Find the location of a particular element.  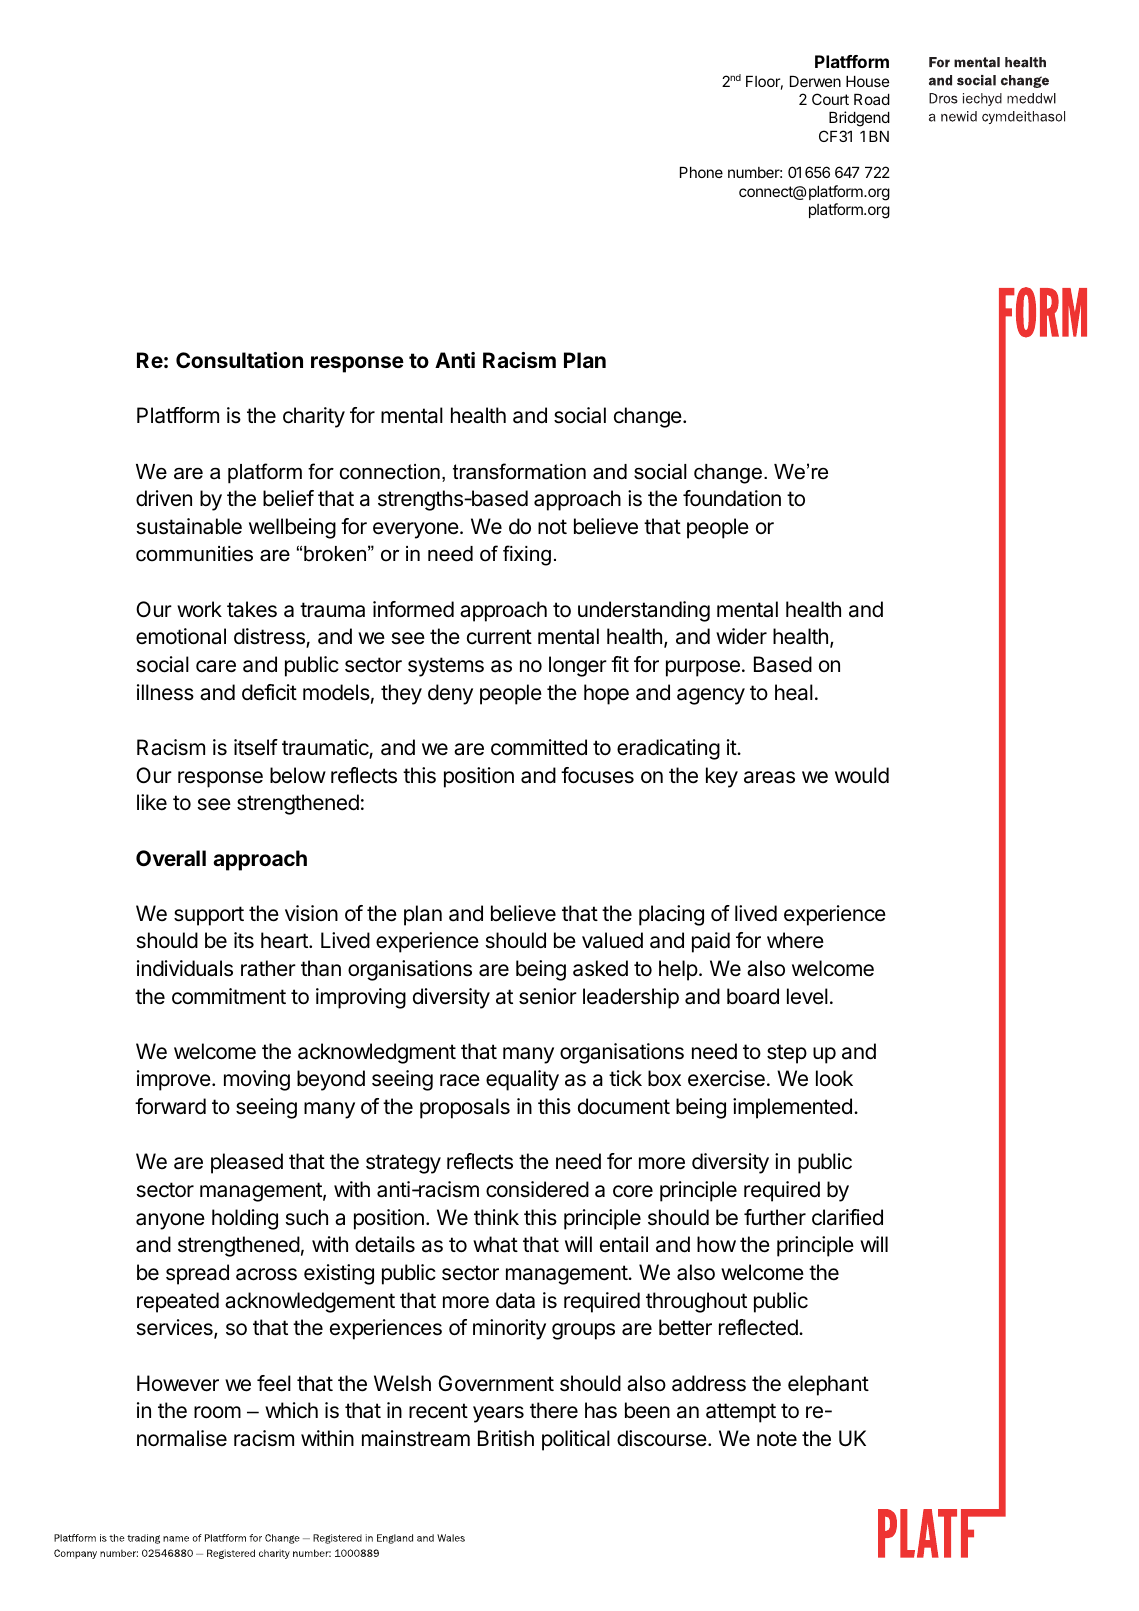

current is located at coordinates (499, 637).
